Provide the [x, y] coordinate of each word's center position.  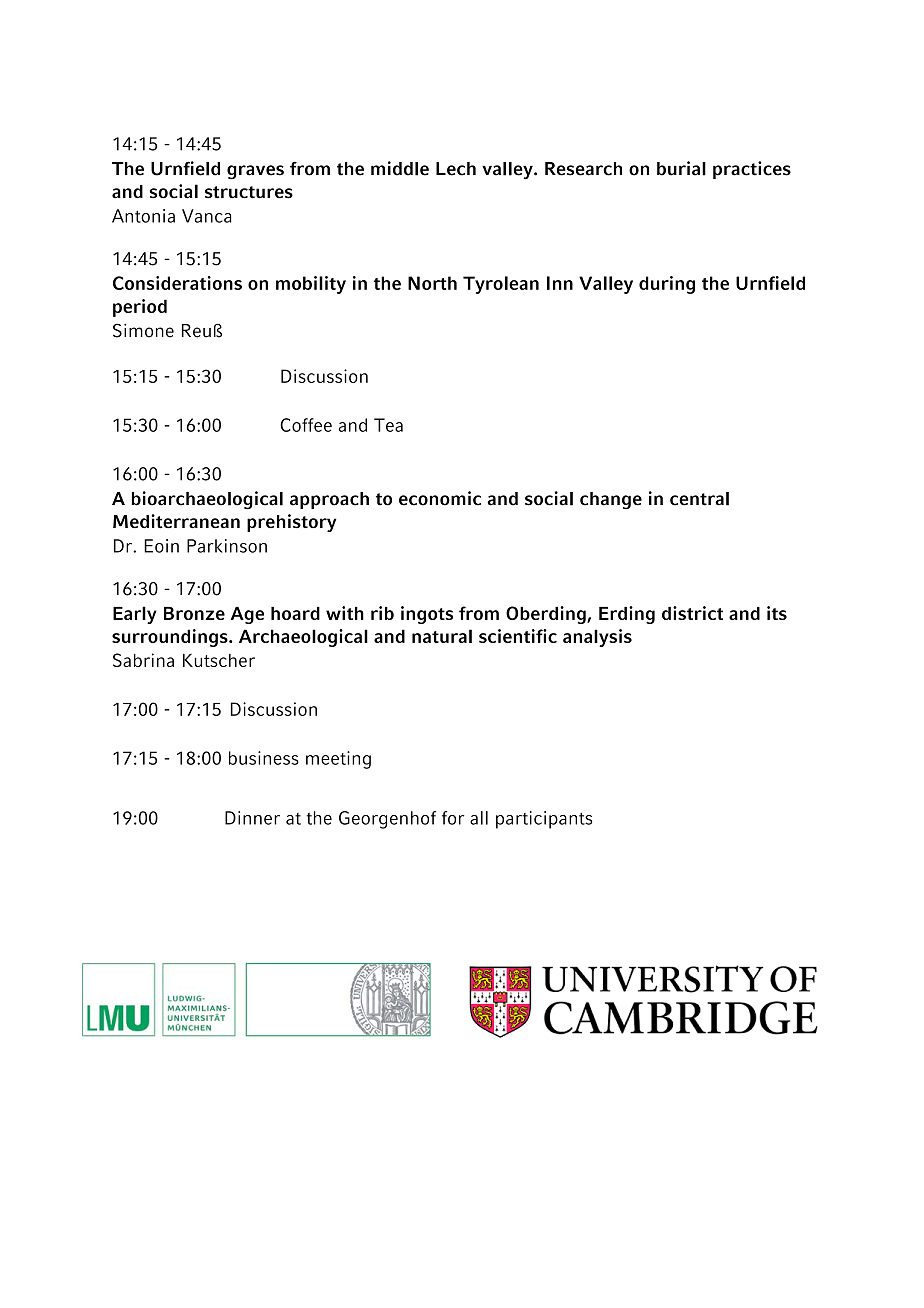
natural [442, 636]
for [453, 818]
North [432, 283]
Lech [456, 169]
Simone [143, 330]
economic [440, 498]
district [692, 613]
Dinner [252, 818]
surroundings [171, 638]
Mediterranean [176, 521]
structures [249, 192]
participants [544, 820]
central [699, 499]
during [667, 285]
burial [681, 168]
